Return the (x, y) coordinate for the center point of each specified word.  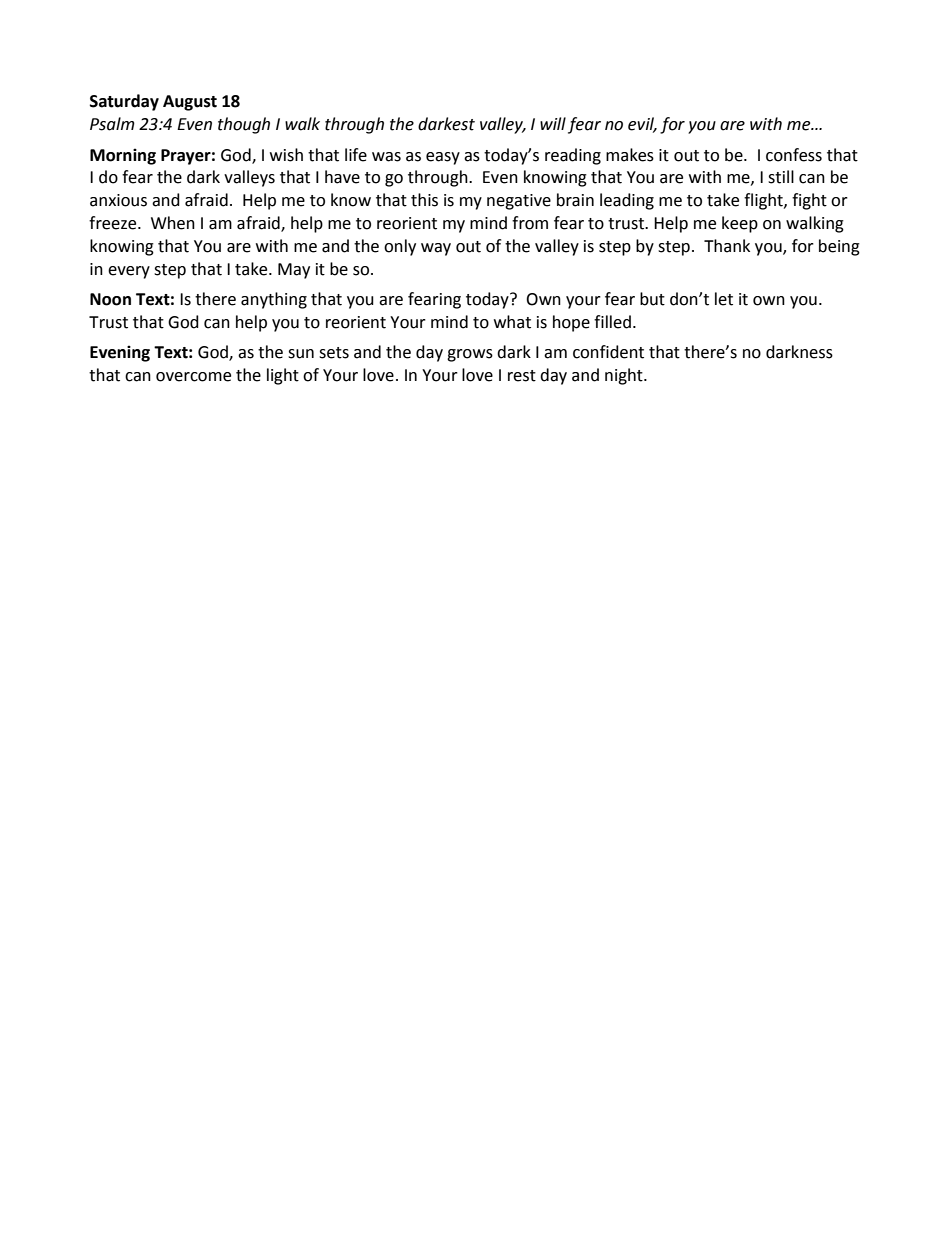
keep (740, 224)
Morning (123, 156)
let (724, 299)
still (781, 177)
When (173, 223)
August (190, 103)
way (436, 249)
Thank (727, 246)
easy (443, 158)
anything (274, 300)
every (129, 272)
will (553, 123)
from (530, 223)
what (512, 322)
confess (794, 155)
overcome (193, 377)
